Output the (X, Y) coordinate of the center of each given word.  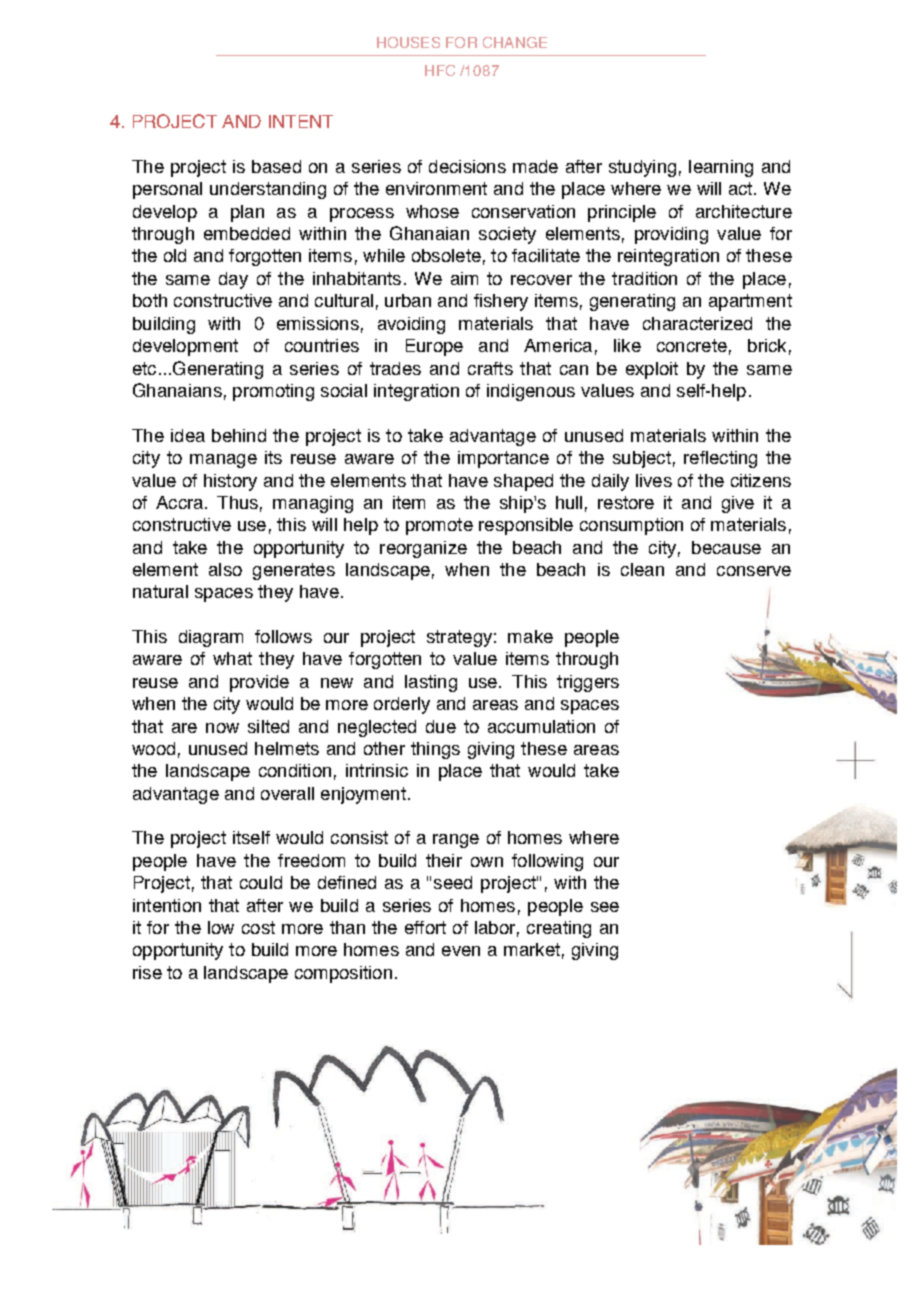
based (276, 166)
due (441, 726)
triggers (588, 683)
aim (464, 278)
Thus (237, 502)
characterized (697, 323)
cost (258, 927)
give (738, 504)
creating (559, 929)
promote (439, 526)
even (461, 951)
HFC (440, 70)
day (233, 280)
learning (721, 168)
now (222, 728)
